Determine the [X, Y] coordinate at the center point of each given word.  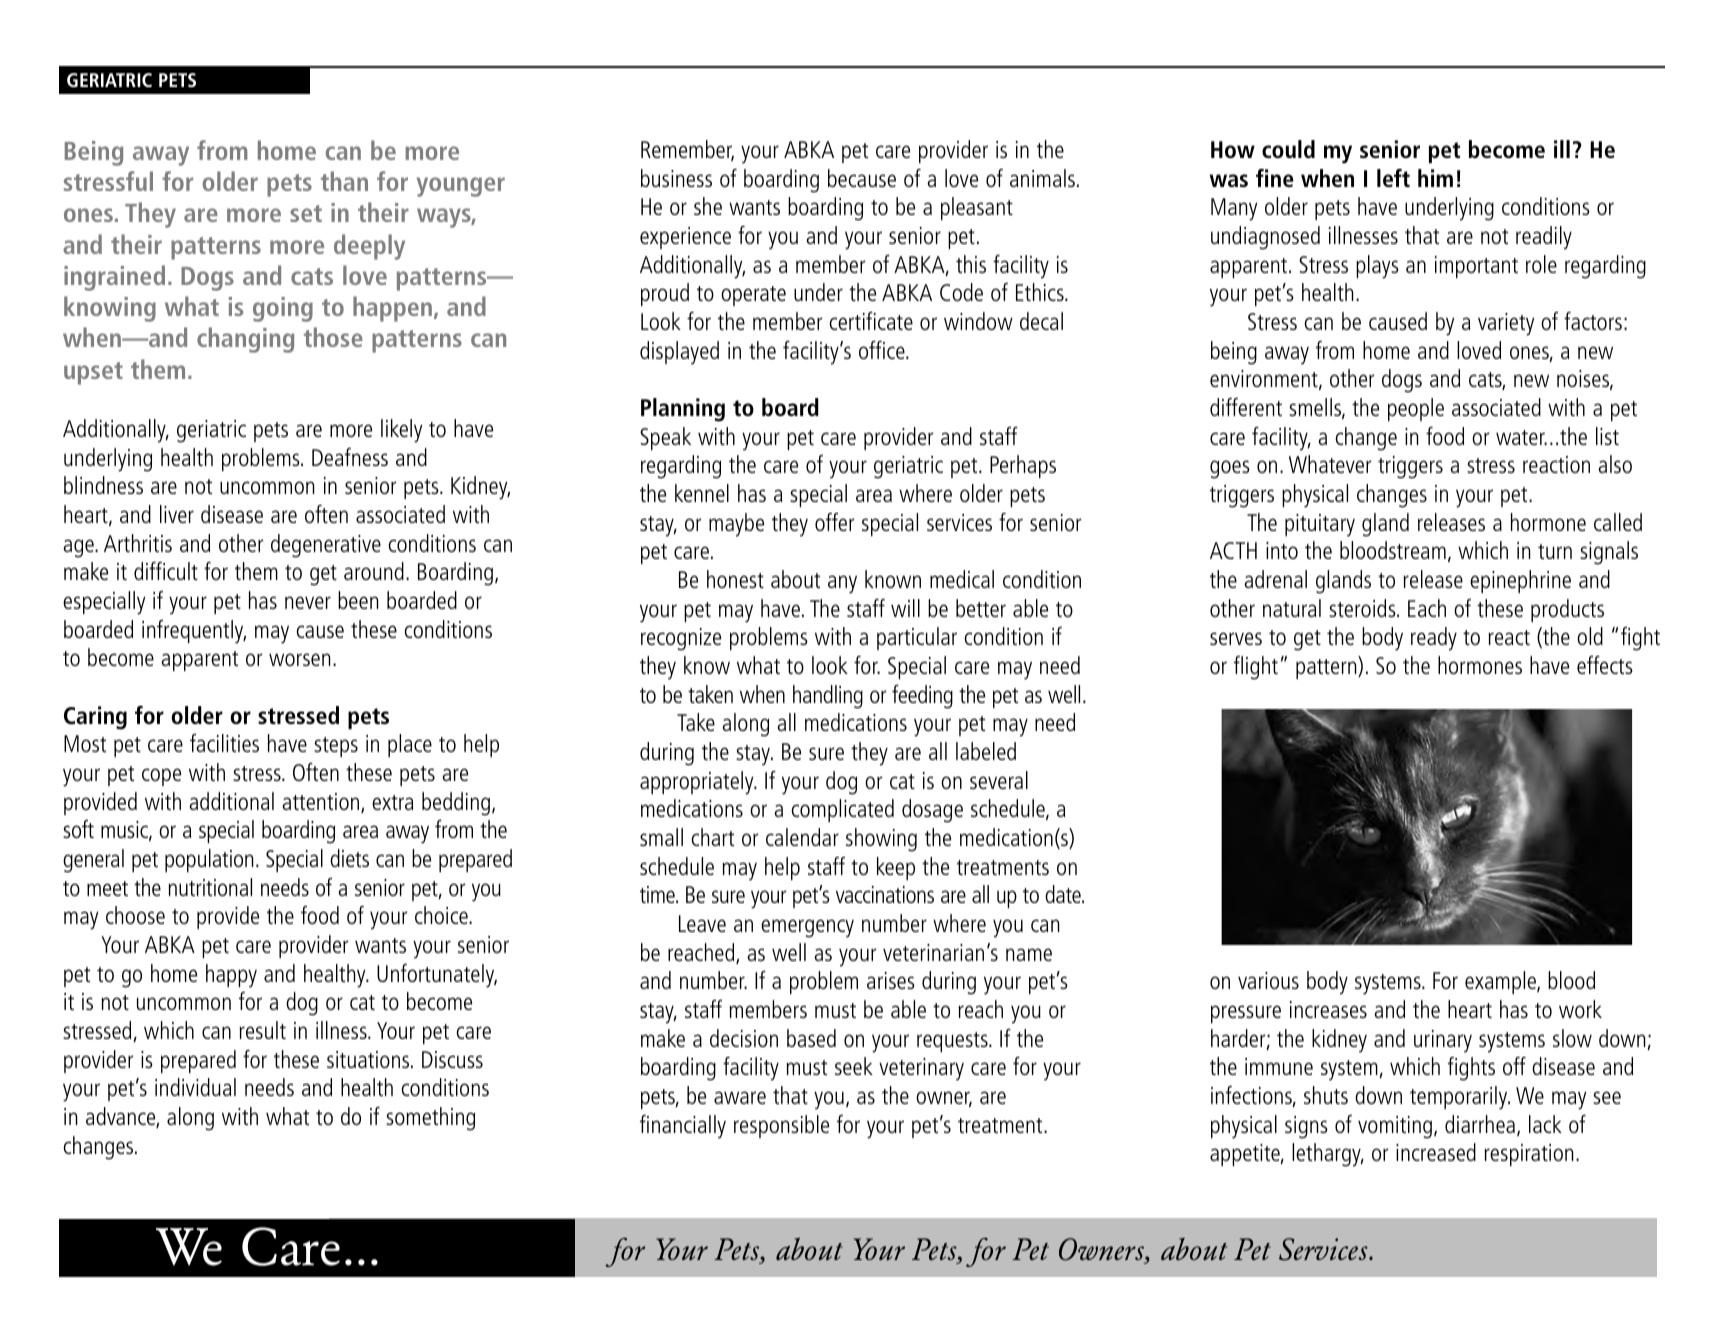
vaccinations [885, 894]
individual [195, 1087]
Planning [683, 410]
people [1416, 409]
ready [1434, 639]
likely [401, 431]
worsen [299, 659]
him [1435, 178]
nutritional [210, 887]
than [344, 181]
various [1268, 980]
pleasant [977, 208]
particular [917, 638]
